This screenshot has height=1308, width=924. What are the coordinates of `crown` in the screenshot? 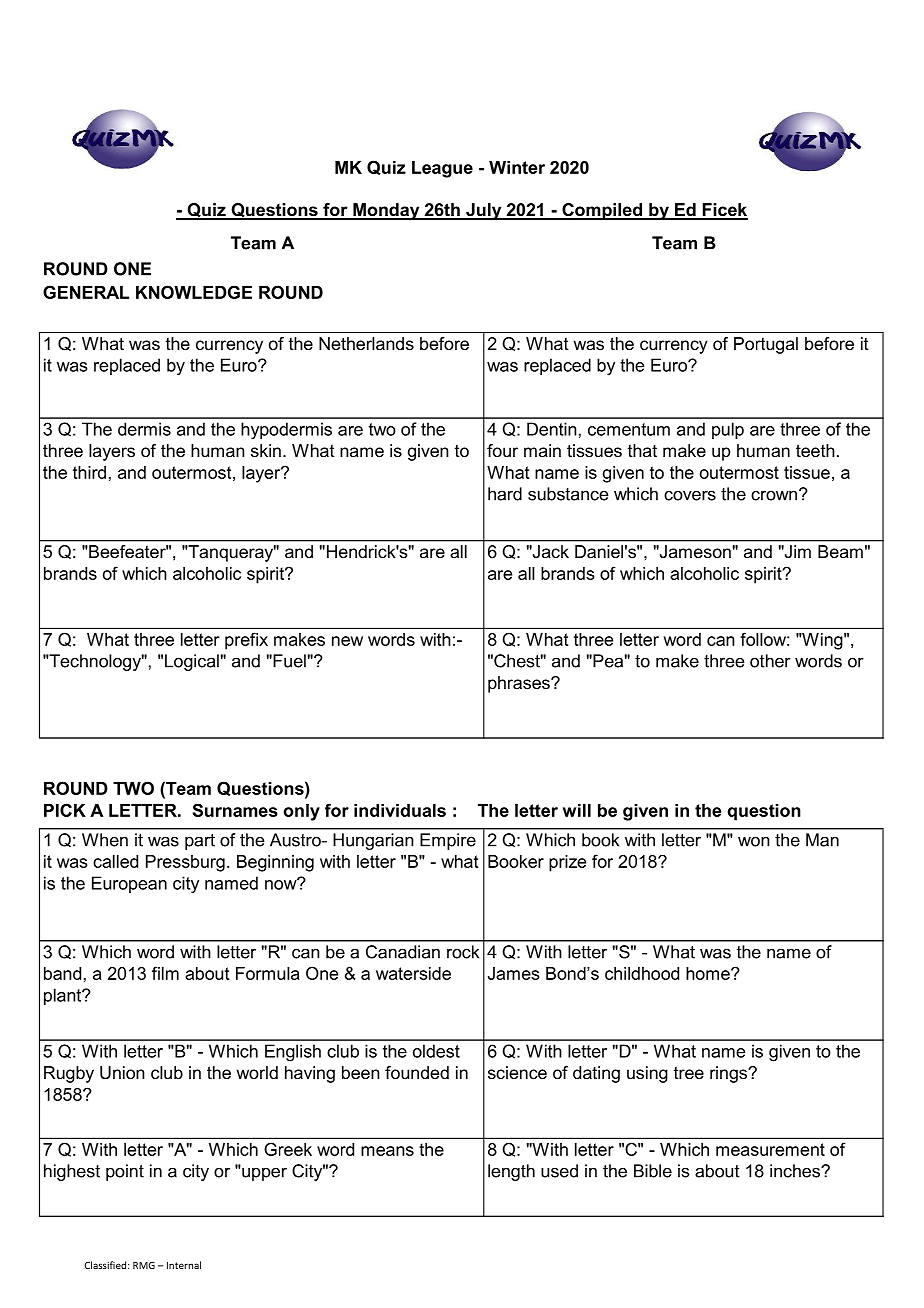 It's located at (774, 495).
